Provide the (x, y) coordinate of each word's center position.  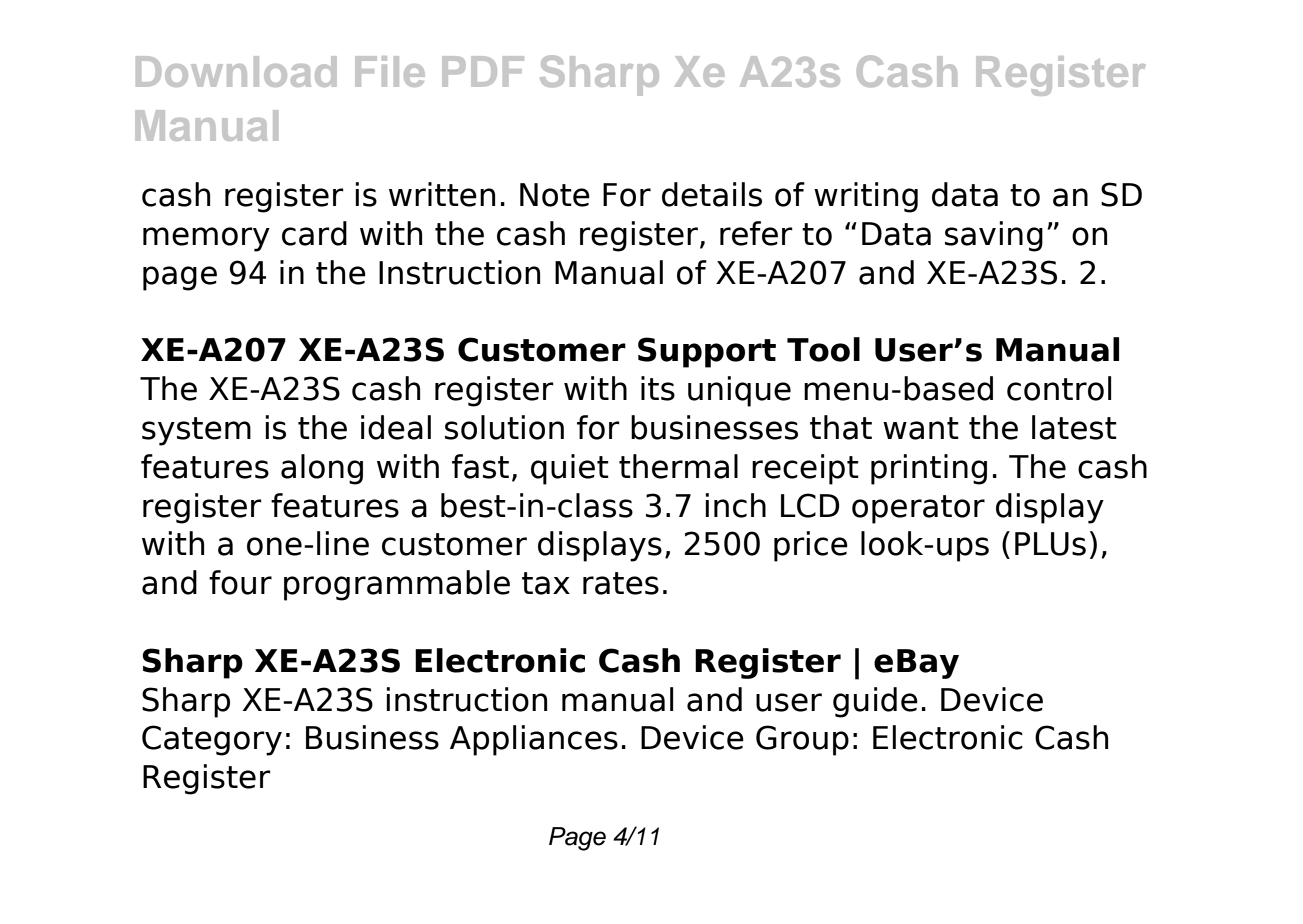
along (322, 469)
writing (866, 197)
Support (707, 352)
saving (994, 236)
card (314, 233)
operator (918, 509)
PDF (483, 71)
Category (212, 740)
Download (236, 71)
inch (735, 505)
